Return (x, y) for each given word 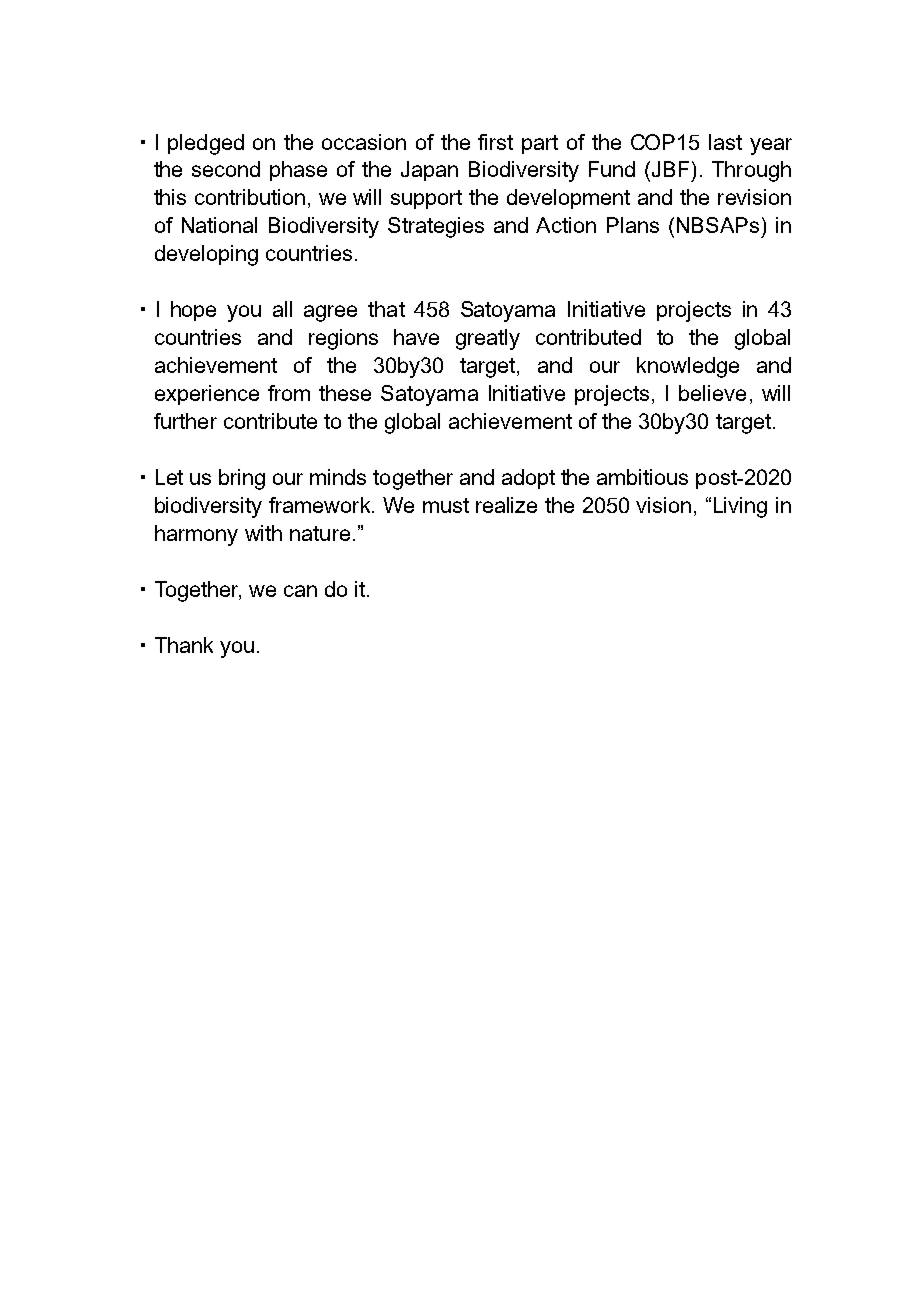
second (226, 169)
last (725, 142)
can (300, 591)
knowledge (688, 367)
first (495, 142)
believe (712, 393)
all (282, 309)
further (185, 421)
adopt (528, 479)
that (386, 309)
